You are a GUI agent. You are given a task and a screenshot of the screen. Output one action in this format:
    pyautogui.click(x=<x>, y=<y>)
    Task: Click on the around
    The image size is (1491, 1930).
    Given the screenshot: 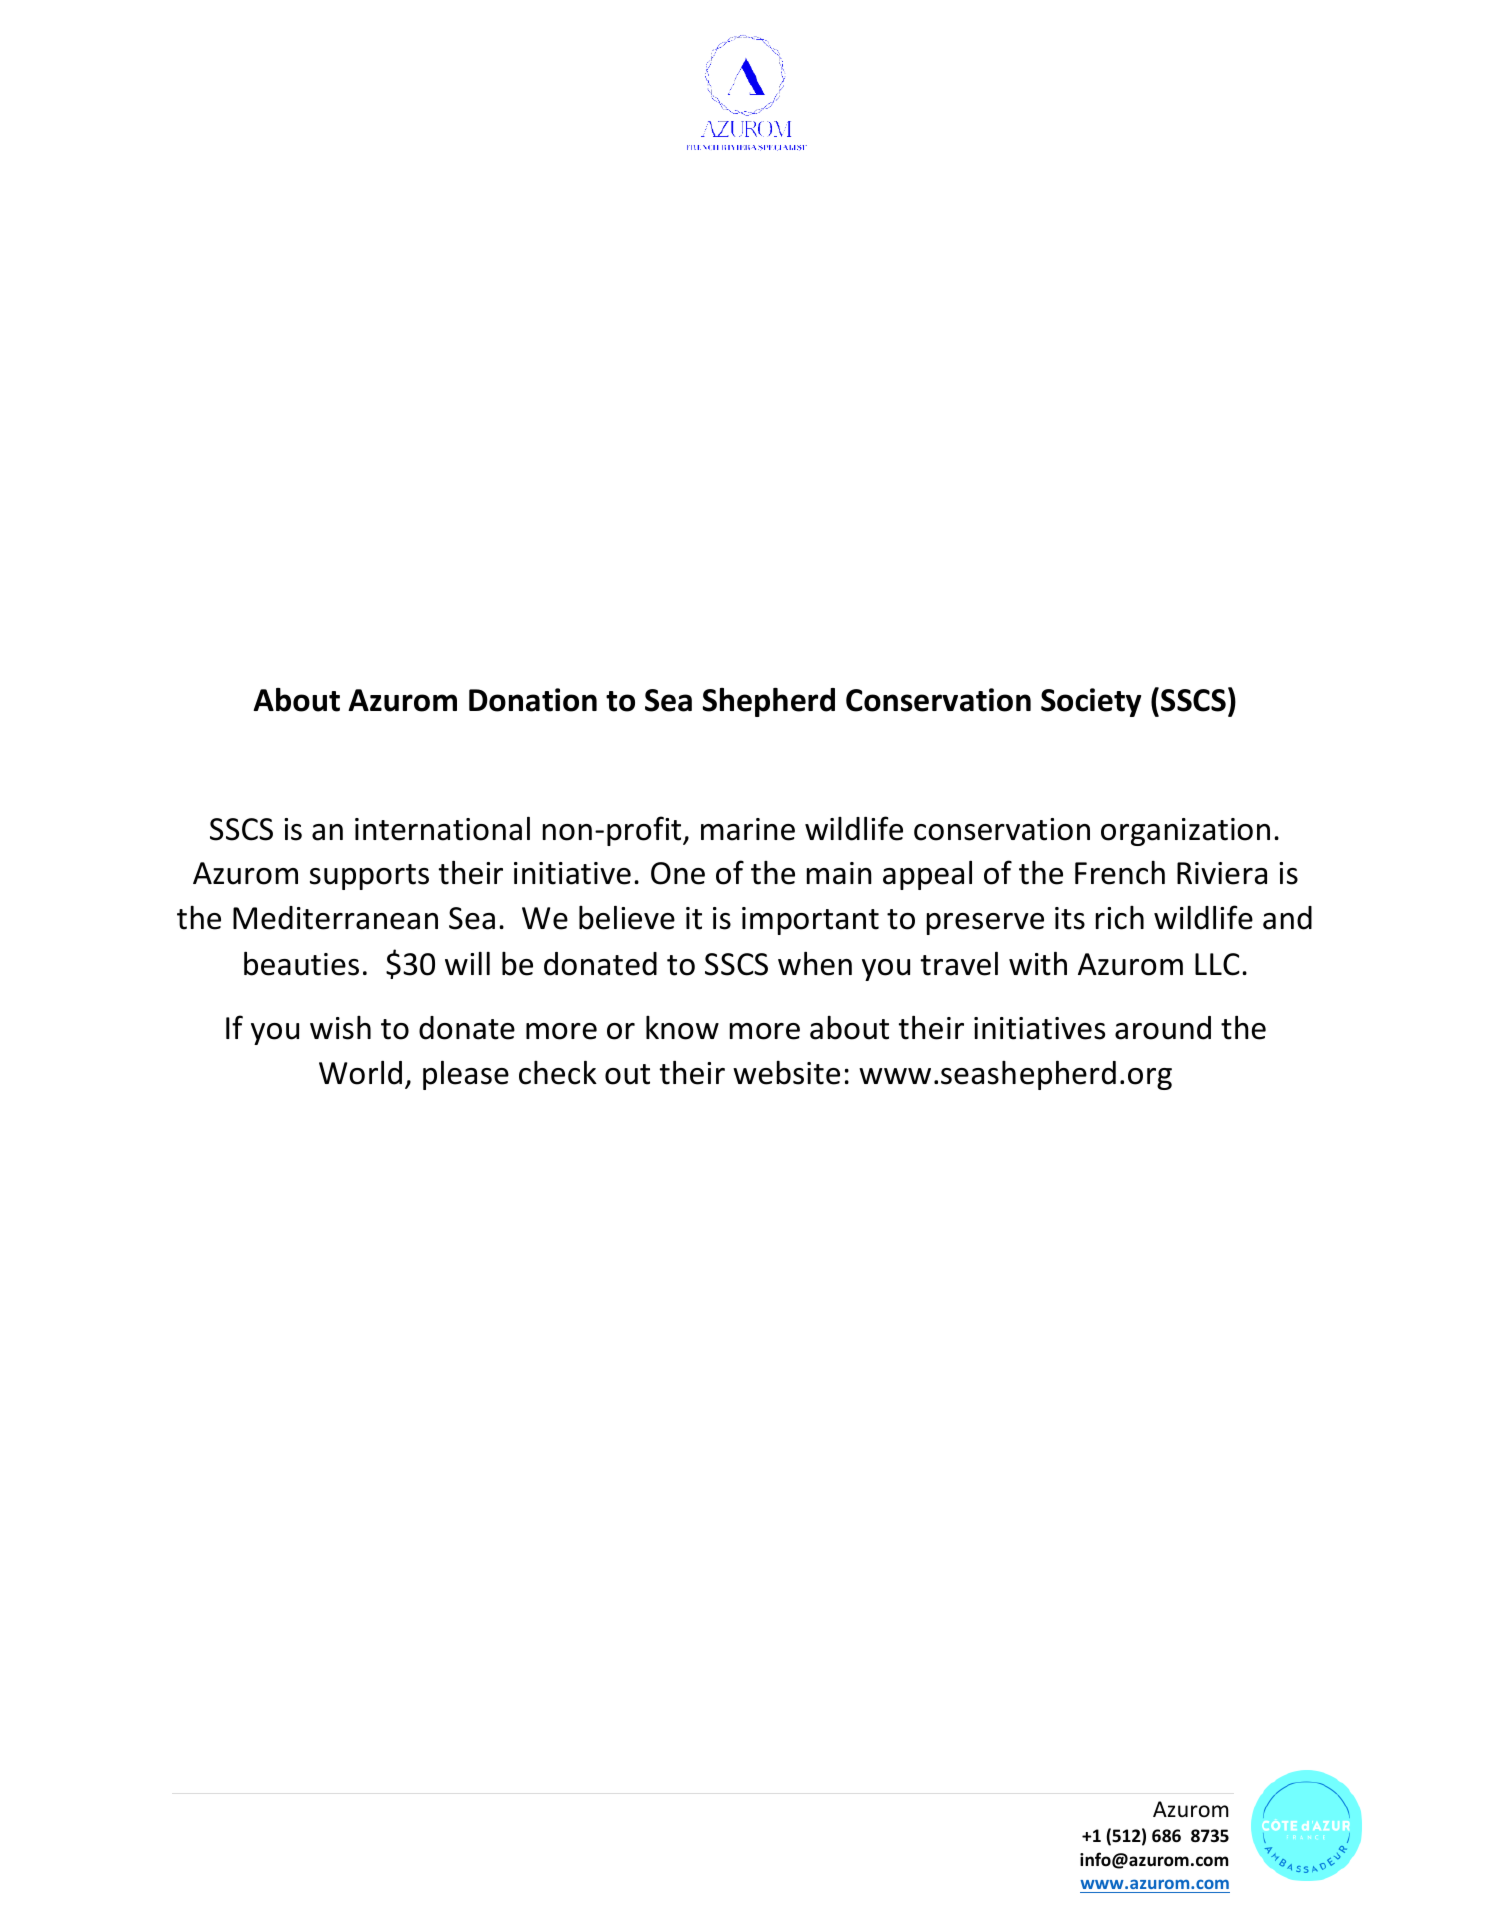 What is the action you would take?
    pyautogui.click(x=1163, y=1028)
